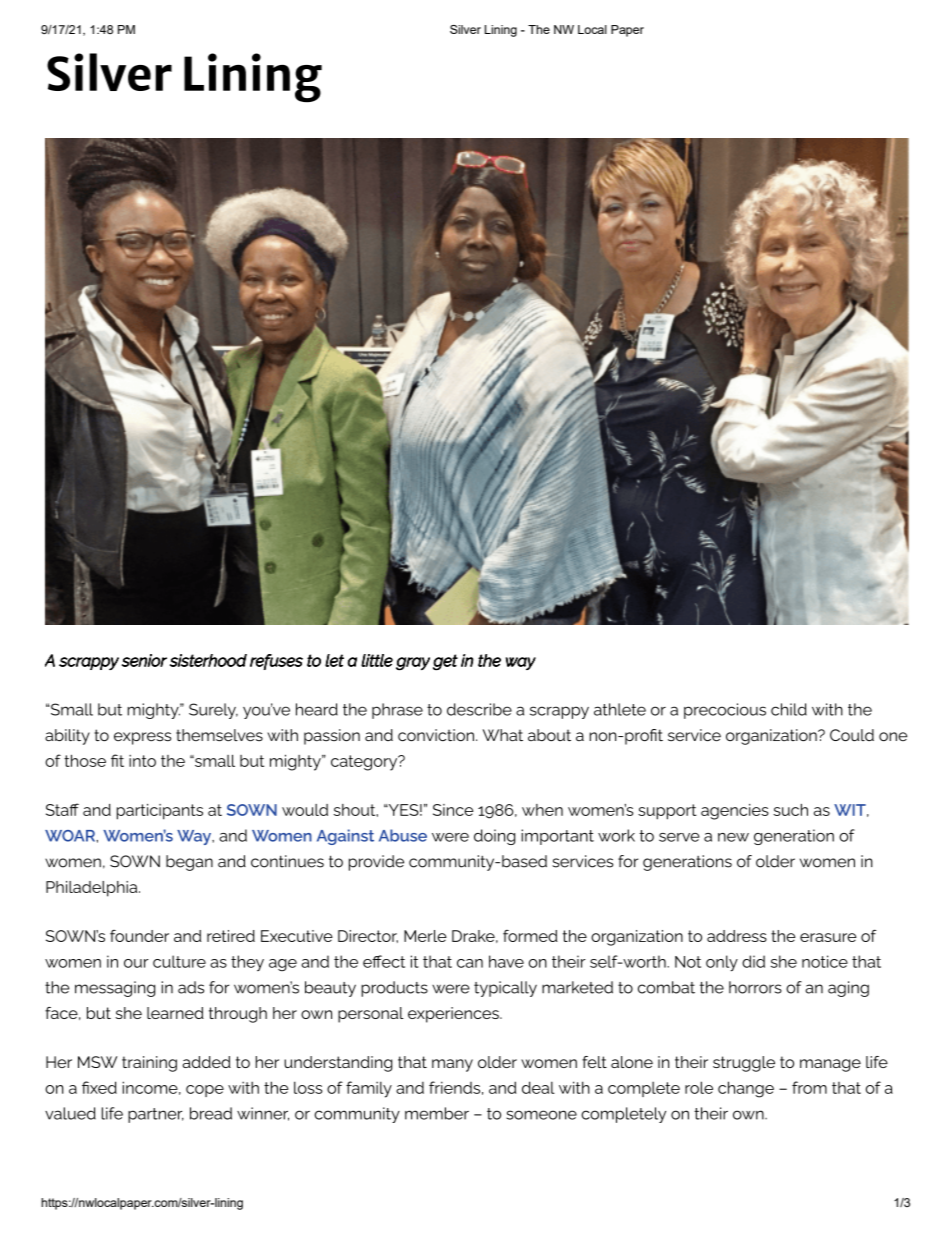  What do you see at coordinates (156, 1115) in the image?
I see `partner` at bounding box center [156, 1115].
